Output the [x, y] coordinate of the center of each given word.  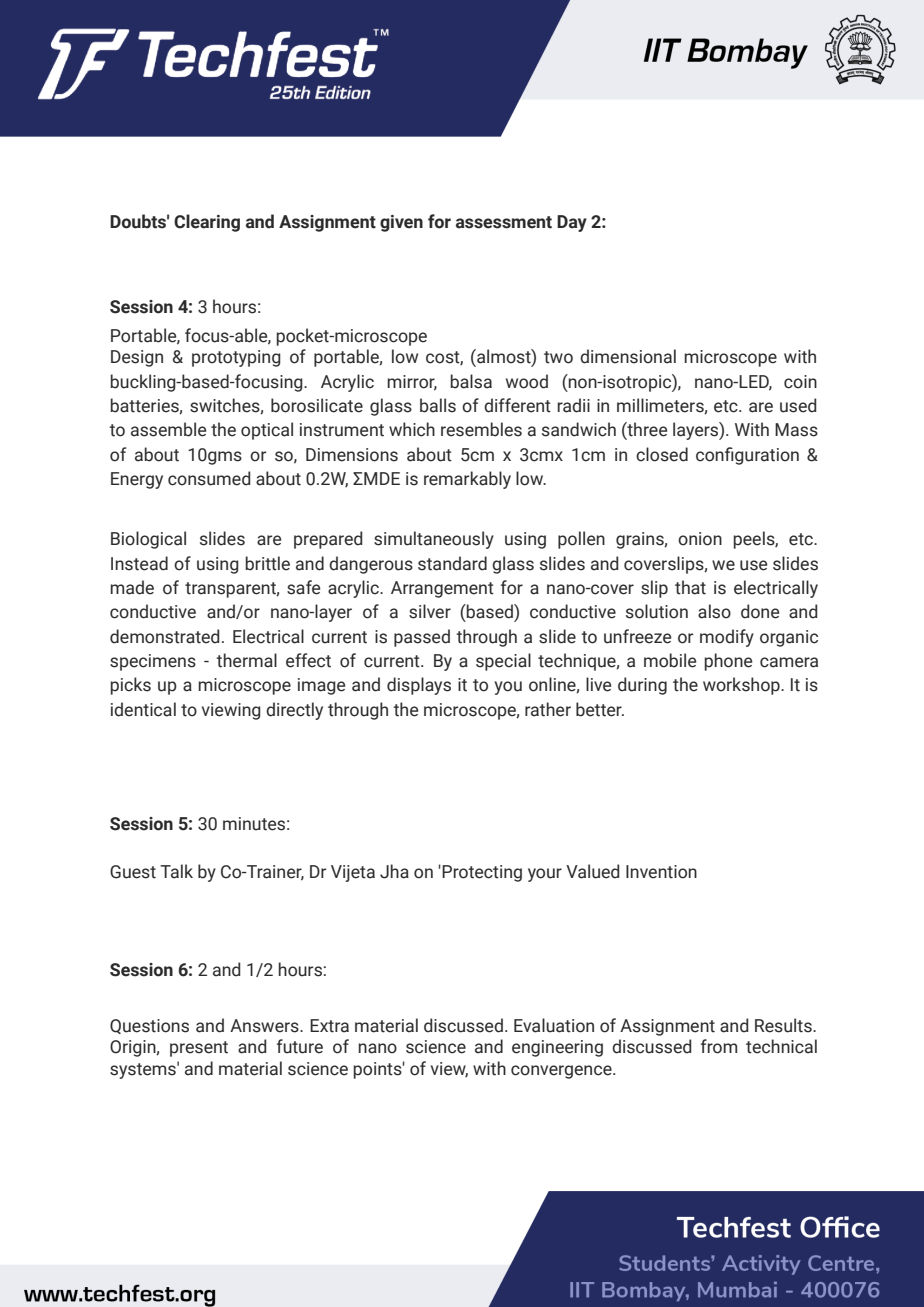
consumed [209, 478]
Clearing [207, 223]
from [719, 1046]
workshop [742, 686]
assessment [504, 222]
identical [143, 709]
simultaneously [434, 540]
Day [572, 223]
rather [548, 709]
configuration [747, 456]
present [199, 1049]
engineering [557, 1048]
